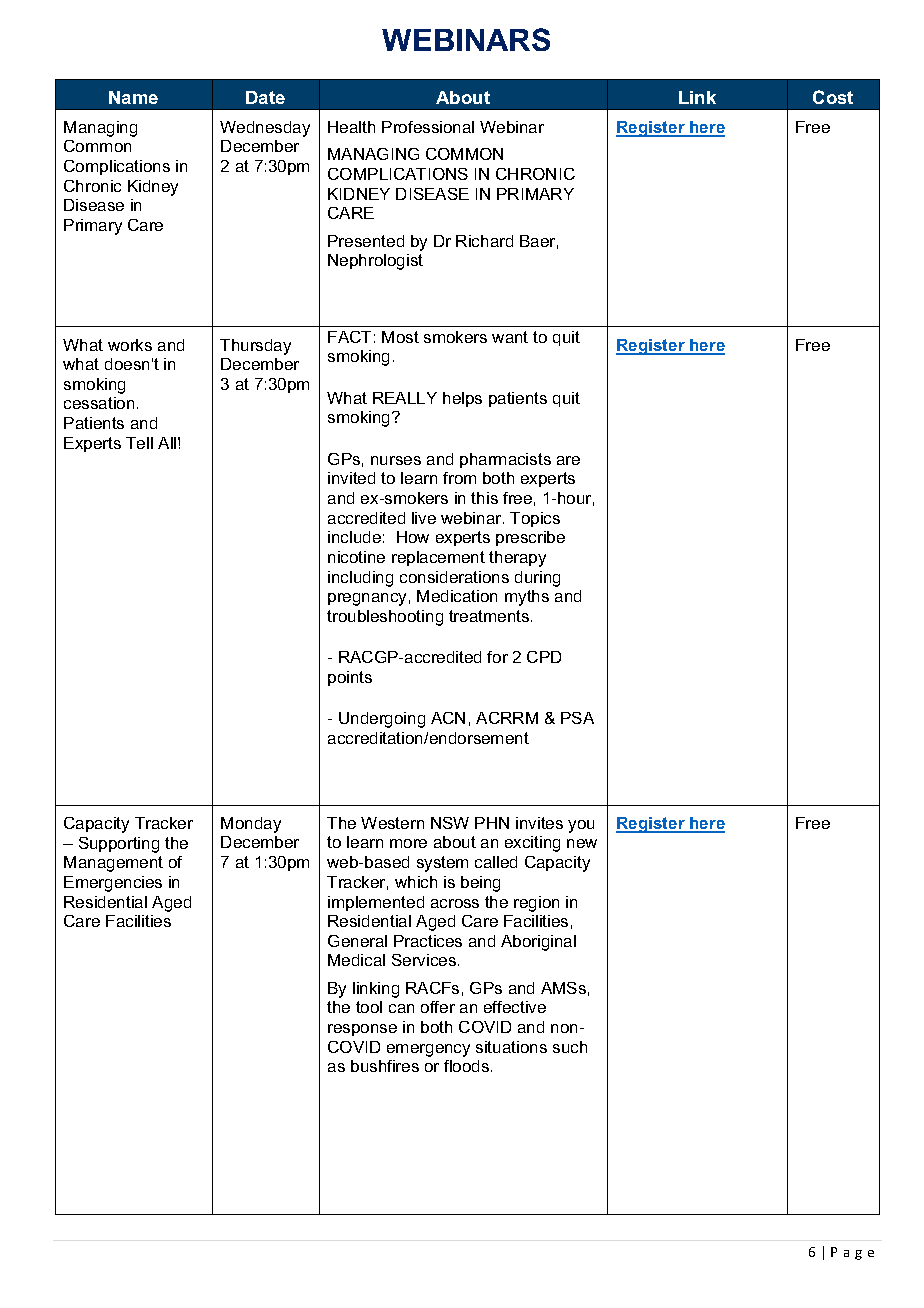 The image size is (924, 1308). I want to click on NSW, so click(450, 823).
